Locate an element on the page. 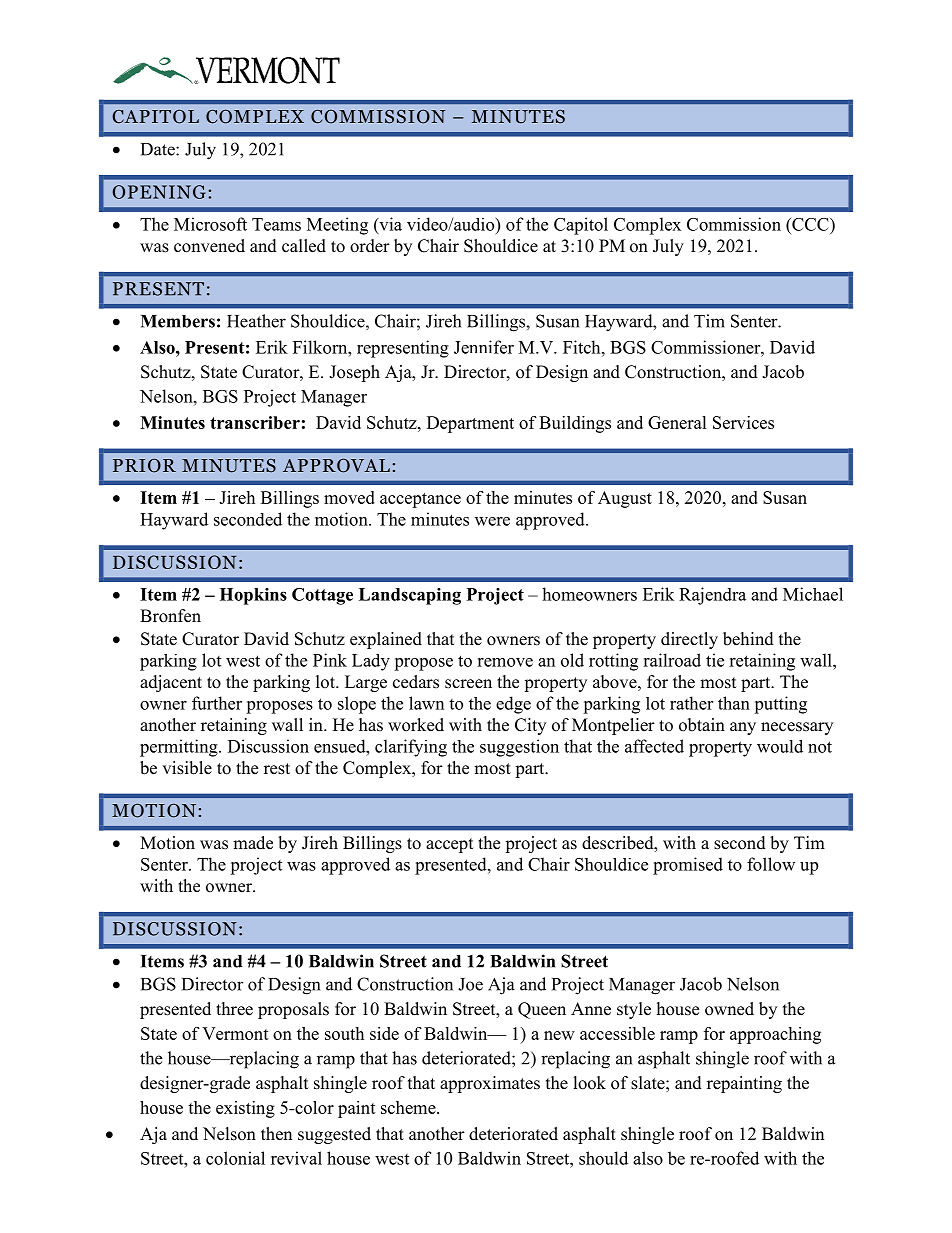 This page has width=952, height=1233. CCC is located at coordinates (810, 224).
